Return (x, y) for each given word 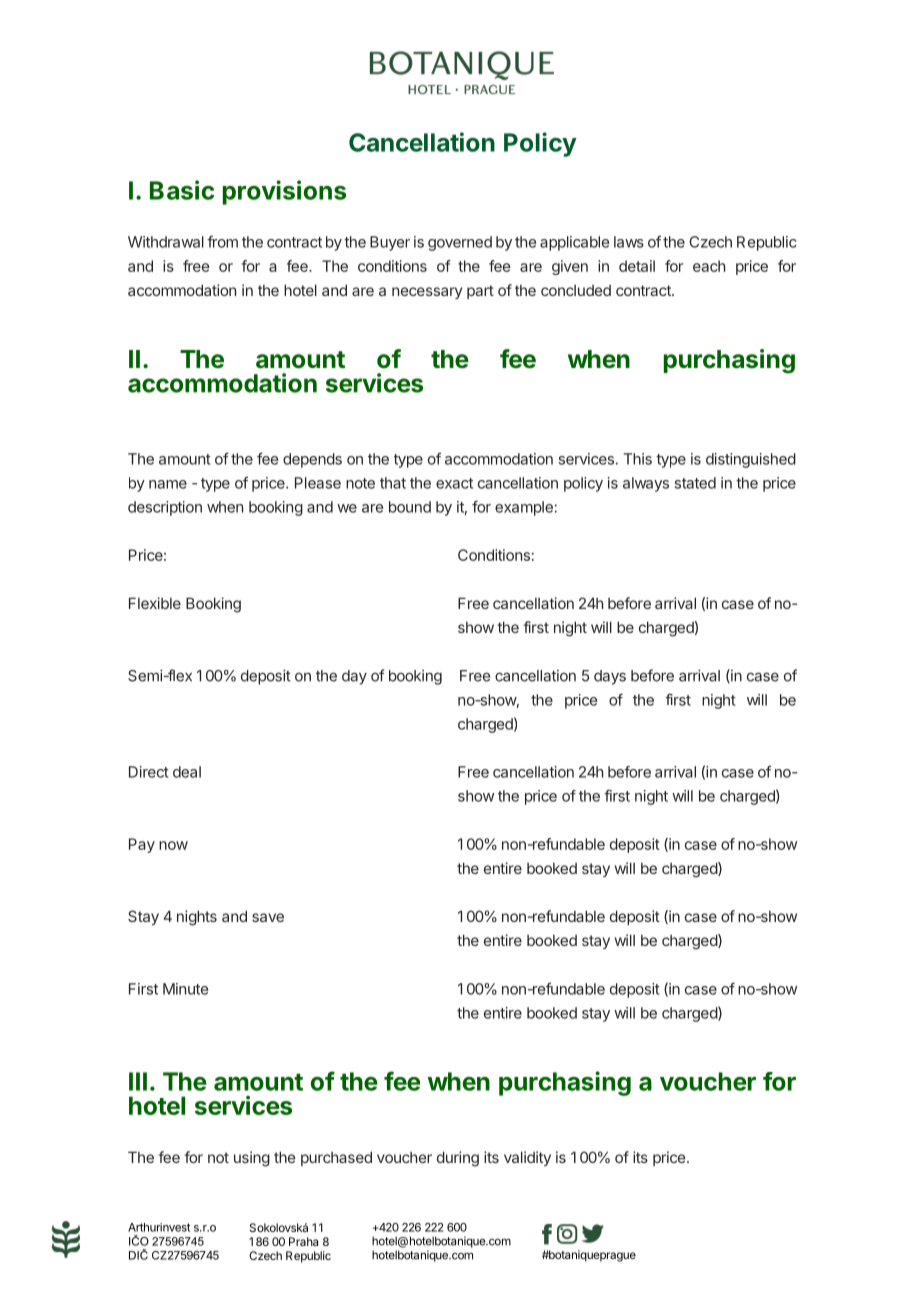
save (268, 917)
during (458, 1159)
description (165, 508)
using (252, 1159)
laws (629, 242)
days (610, 677)
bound (410, 507)
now (173, 845)
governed (460, 243)
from (222, 241)
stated (695, 483)
